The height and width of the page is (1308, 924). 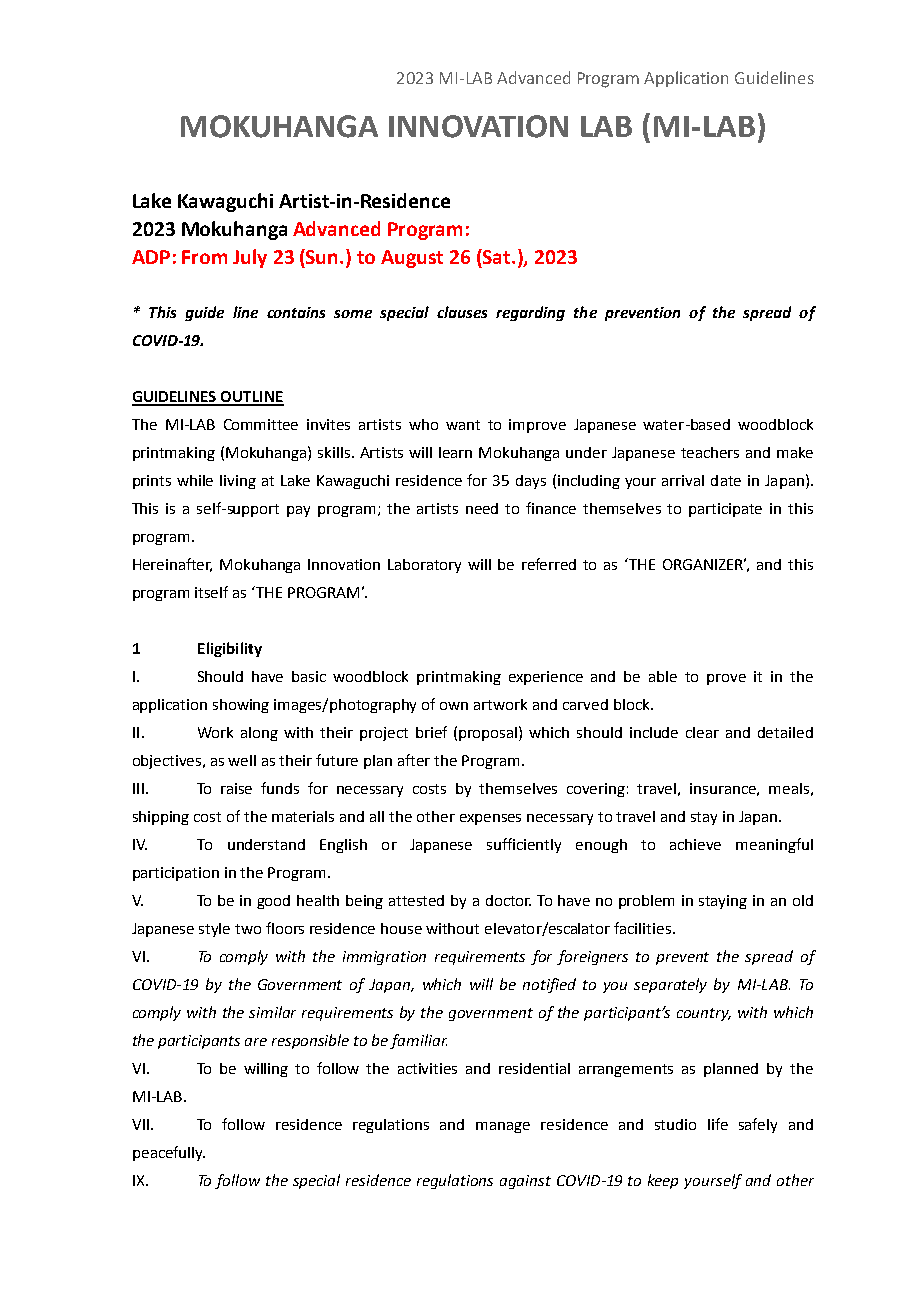 What do you see at coordinates (230, 649) in the page?
I see `Eligibility` at bounding box center [230, 649].
